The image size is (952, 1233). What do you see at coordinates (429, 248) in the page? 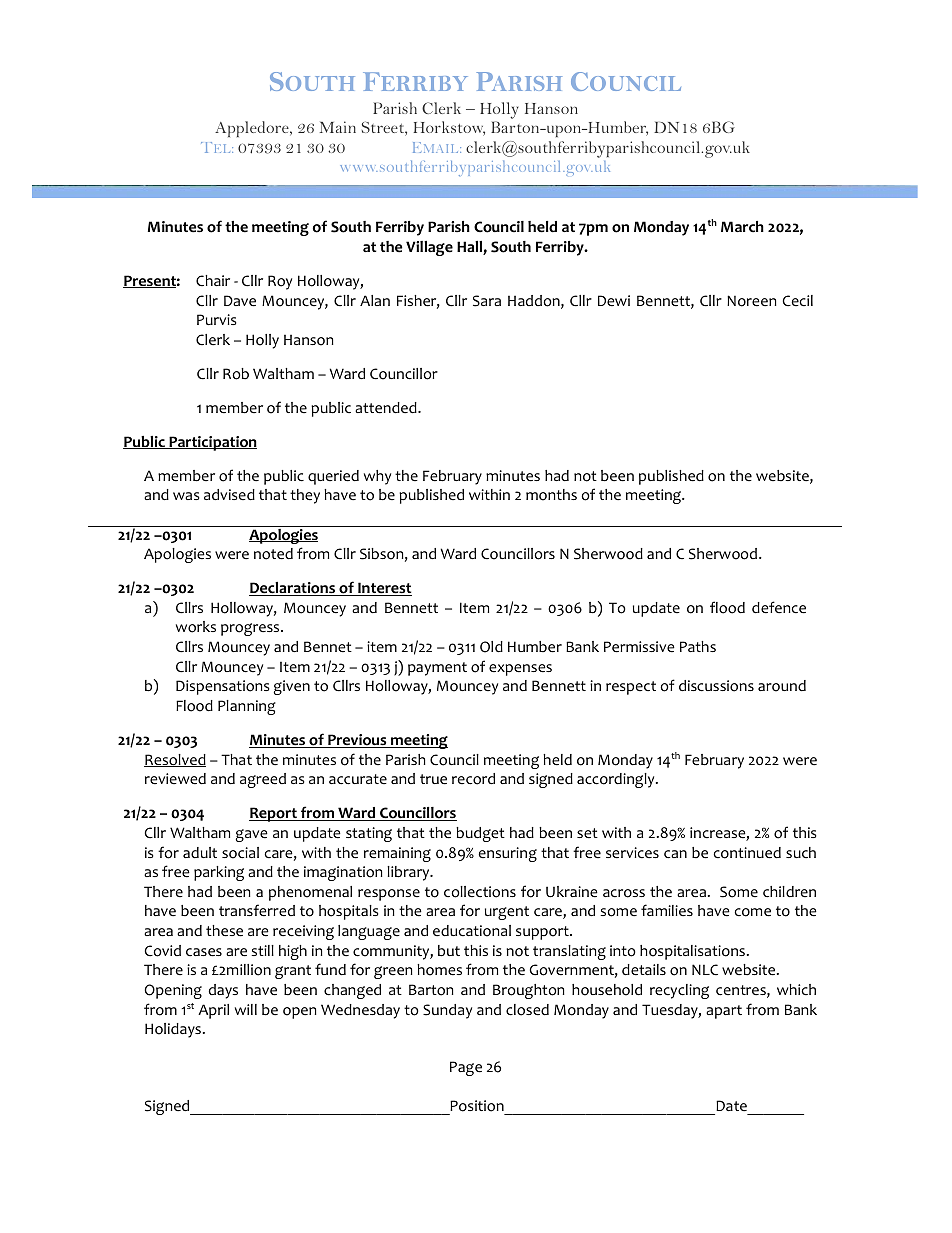
I see `Village` at bounding box center [429, 248].
